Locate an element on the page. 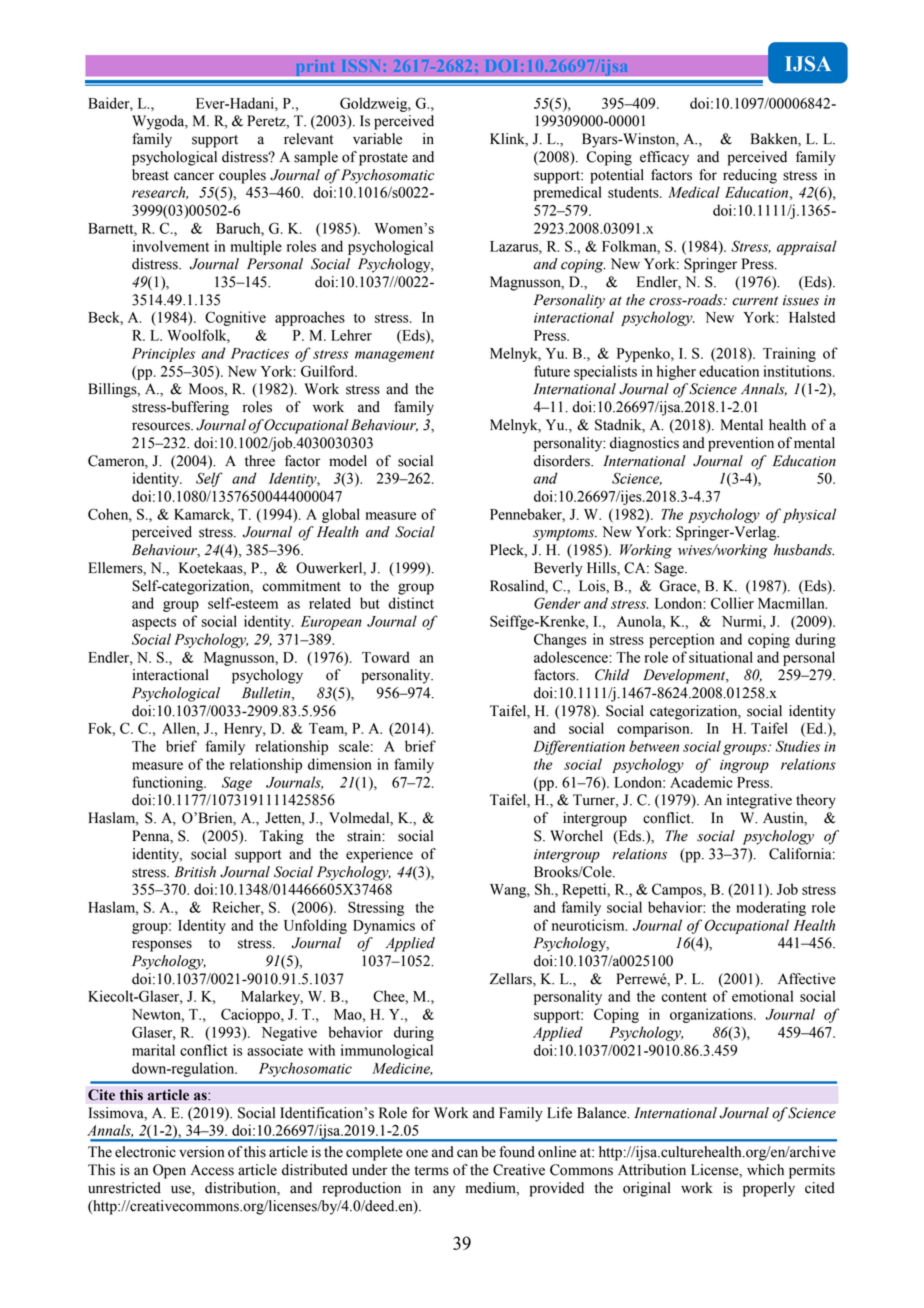 This document has height=1308, width=924. Collier is located at coordinates (732, 603).
